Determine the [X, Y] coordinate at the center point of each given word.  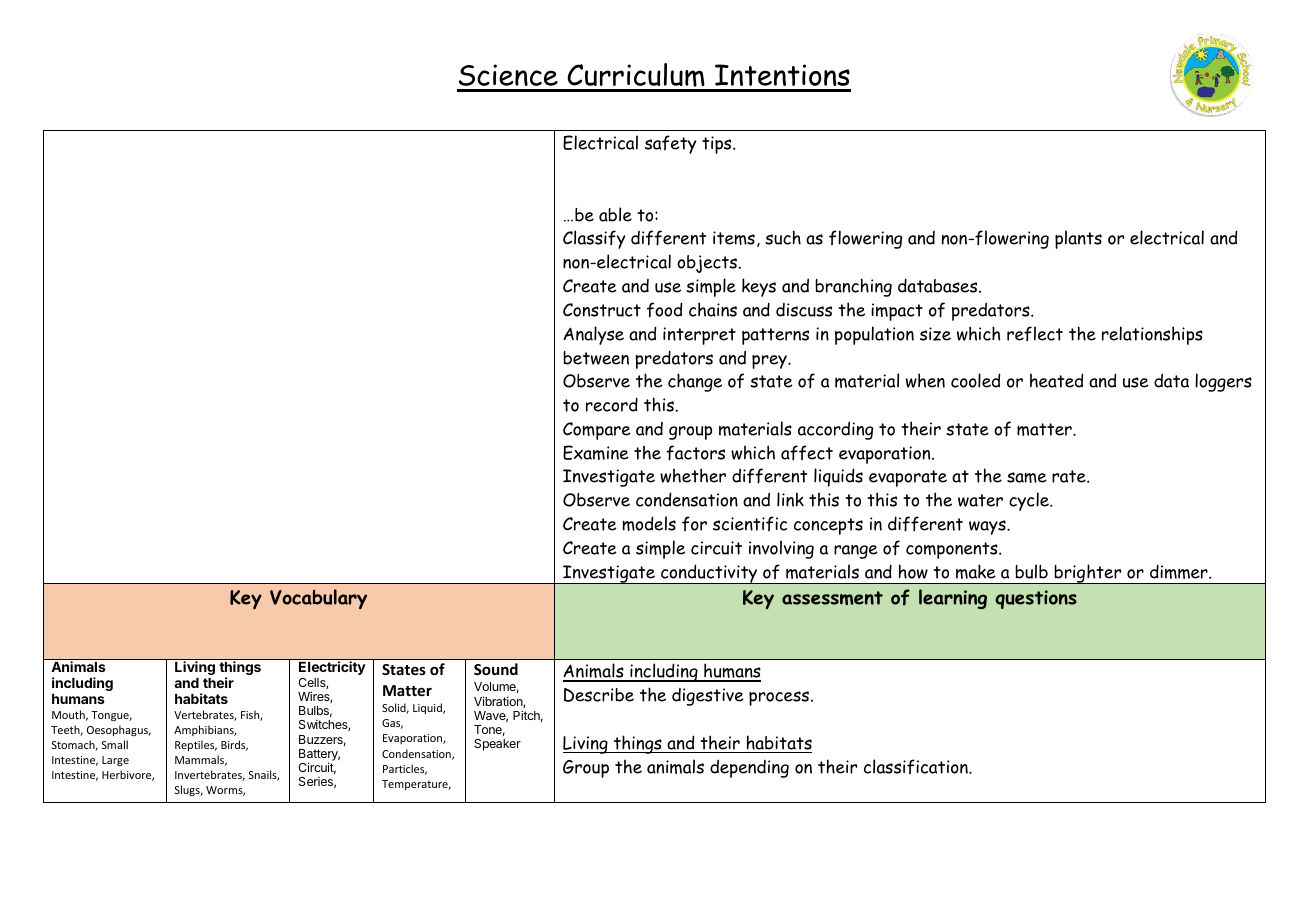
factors [695, 453]
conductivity [709, 574]
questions [1036, 599]
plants [1078, 239]
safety [671, 144]
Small [115, 744]
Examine [596, 452]
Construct [602, 310]
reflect [1035, 334]
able [615, 214]
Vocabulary [318, 599]
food [664, 310]
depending [749, 768]
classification [917, 766]
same [1027, 477]
